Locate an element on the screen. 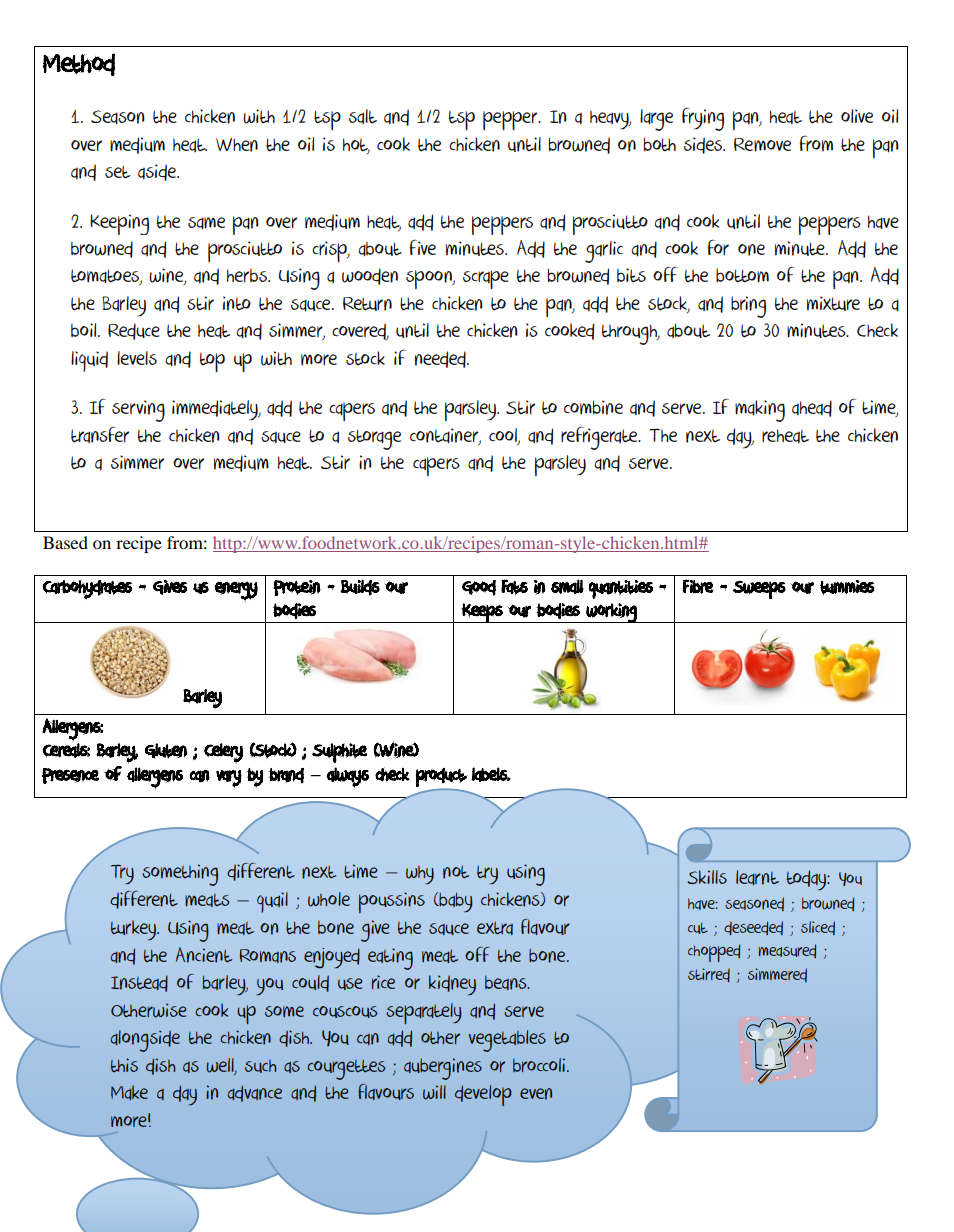 The height and width of the screenshot is (1232, 954). Method is located at coordinates (79, 64).
